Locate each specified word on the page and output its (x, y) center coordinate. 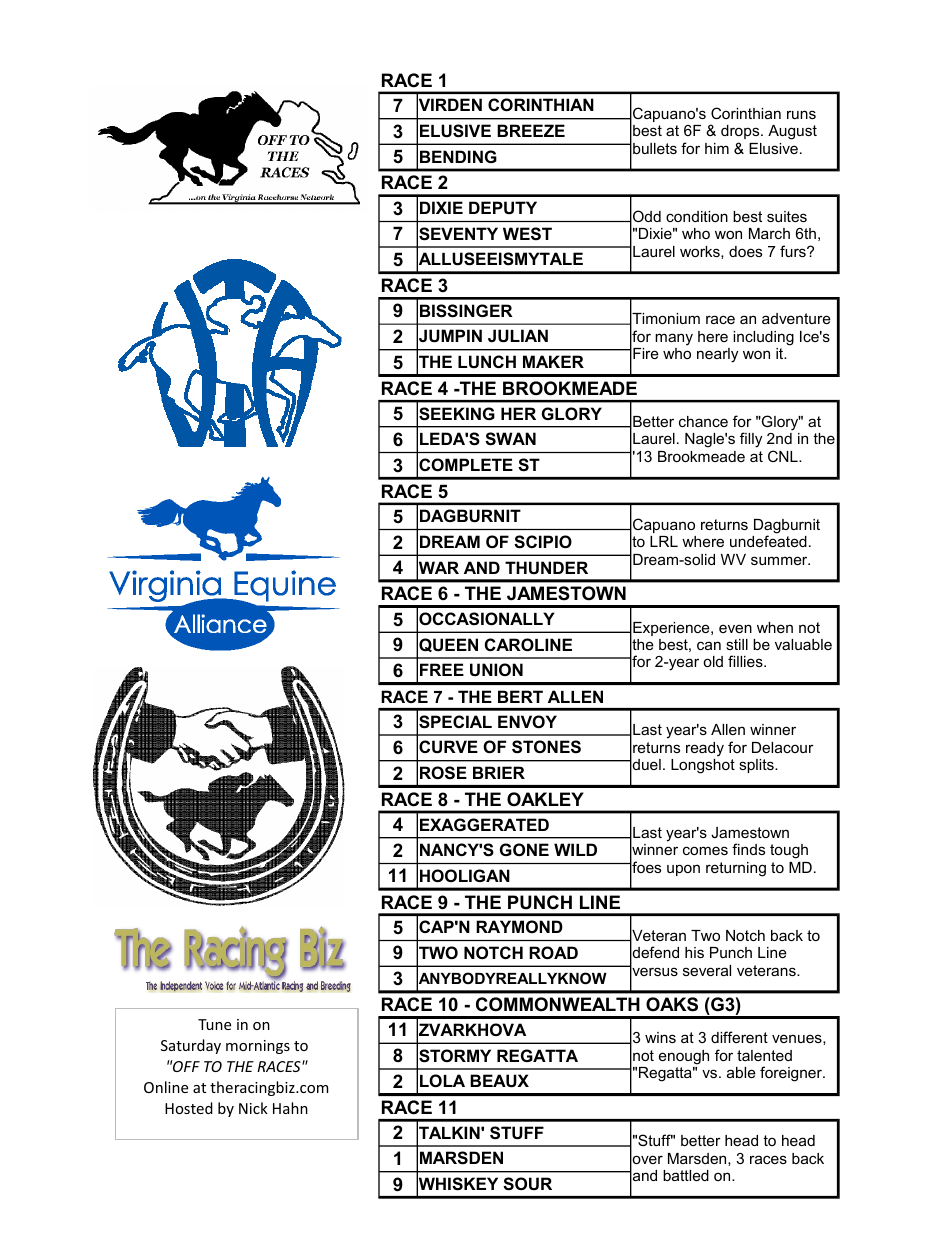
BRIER (499, 772)
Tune (214, 1024)
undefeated (768, 541)
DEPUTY (503, 207)
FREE (442, 669)
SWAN (510, 439)
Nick (253, 1108)
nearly (717, 355)
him (717, 148)
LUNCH (487, 361)
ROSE (443, 773)
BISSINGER (466, 311)
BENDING (458, 156)
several (707, 970)
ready (705, 749)
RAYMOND (519, 926)
